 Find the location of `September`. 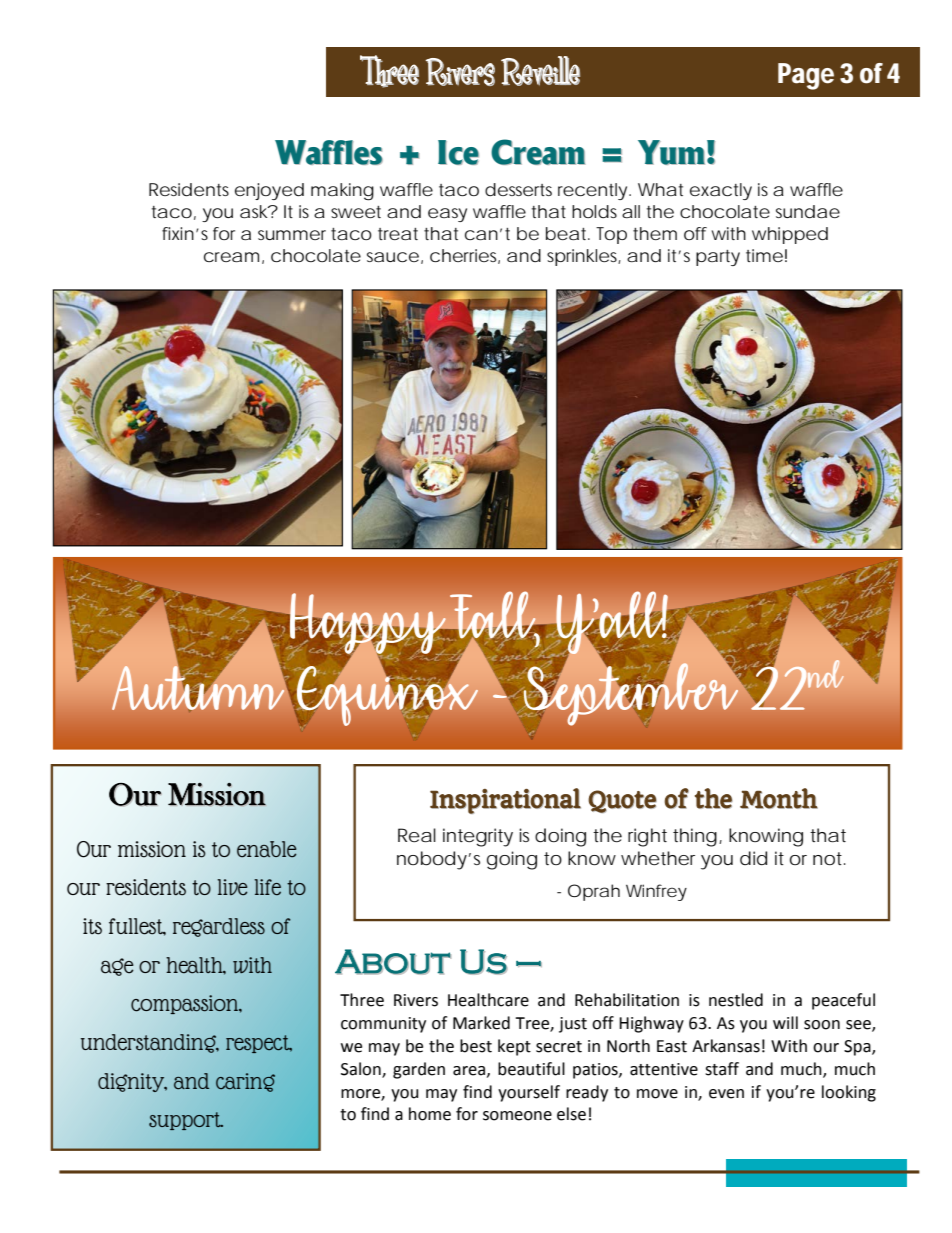

September is located at coordinates (632, 693).
